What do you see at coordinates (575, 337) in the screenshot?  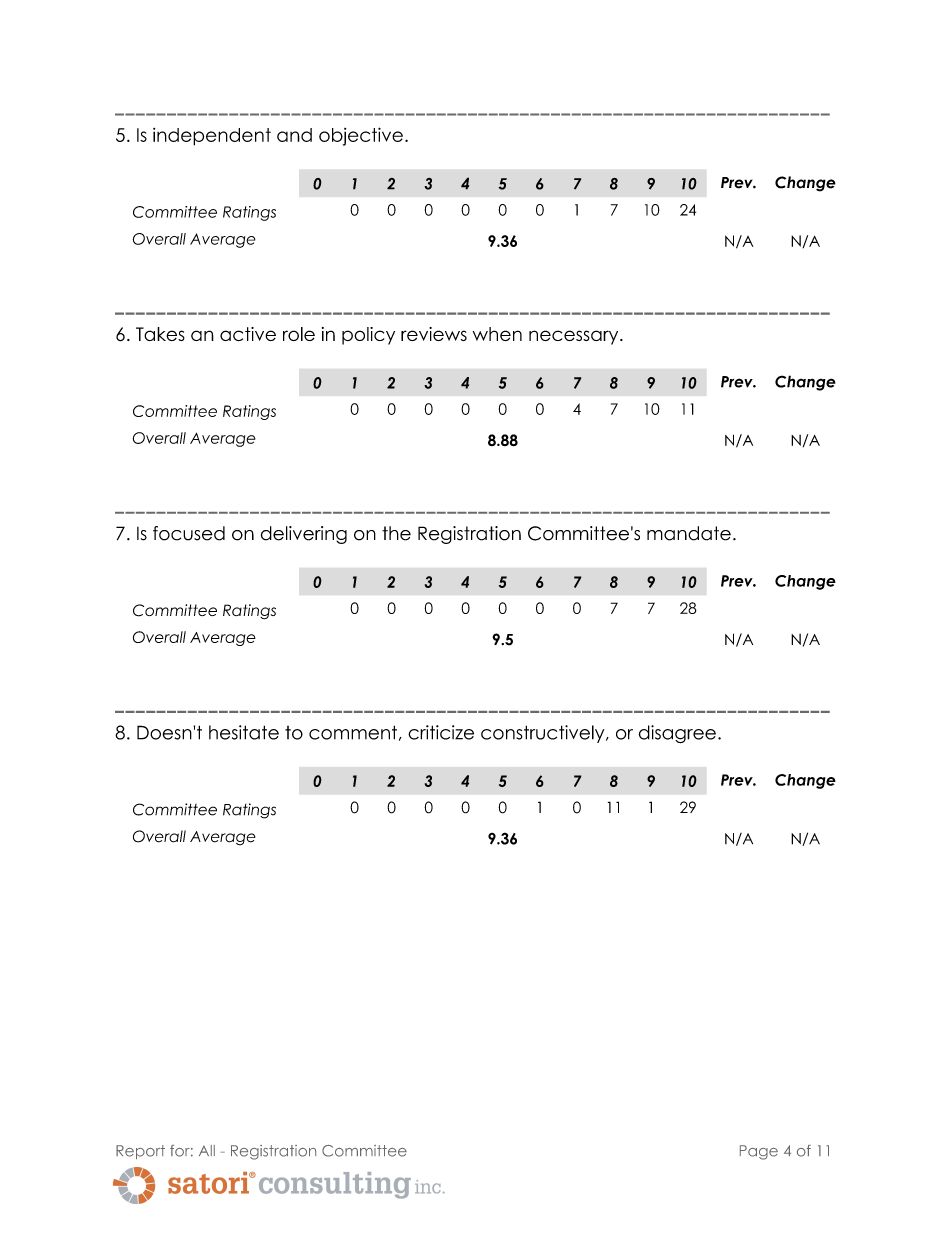 I see `necessary` at bounding box center [575, 337].
